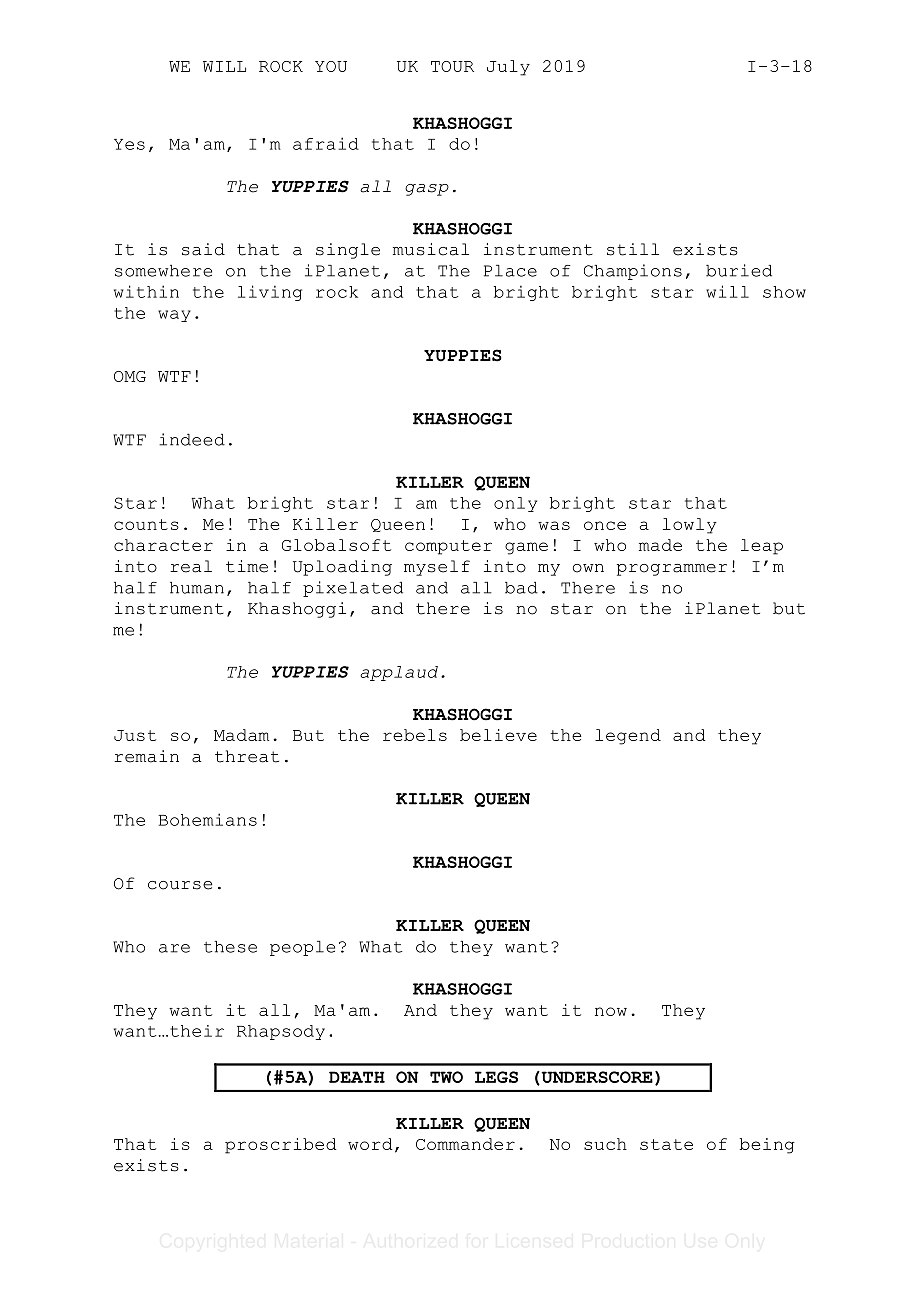 This image has width=924, height=1308. Describe the element at coordinates (633, 249) in the image. I see `still` at that location.
